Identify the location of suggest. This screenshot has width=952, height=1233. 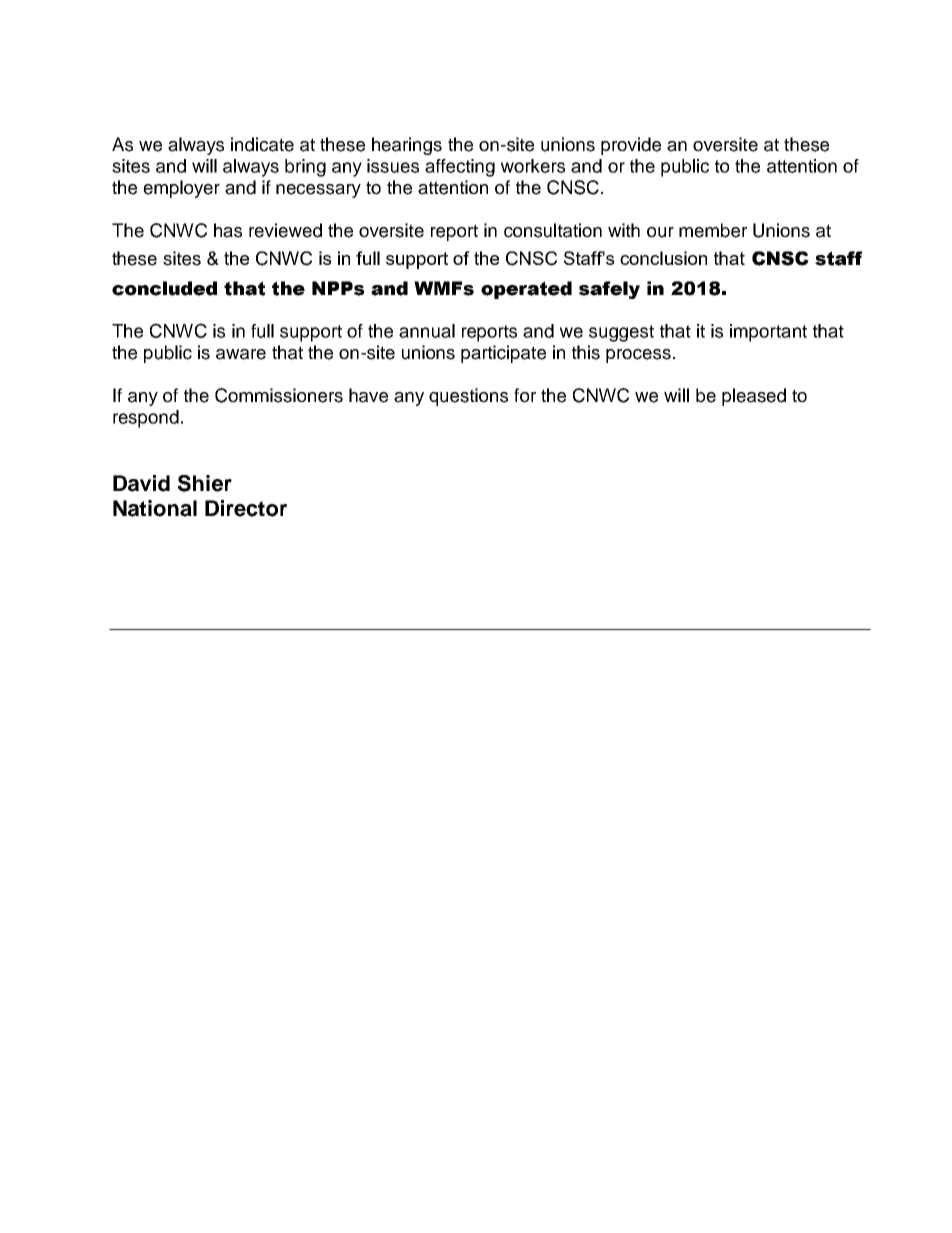
(621, 333).
